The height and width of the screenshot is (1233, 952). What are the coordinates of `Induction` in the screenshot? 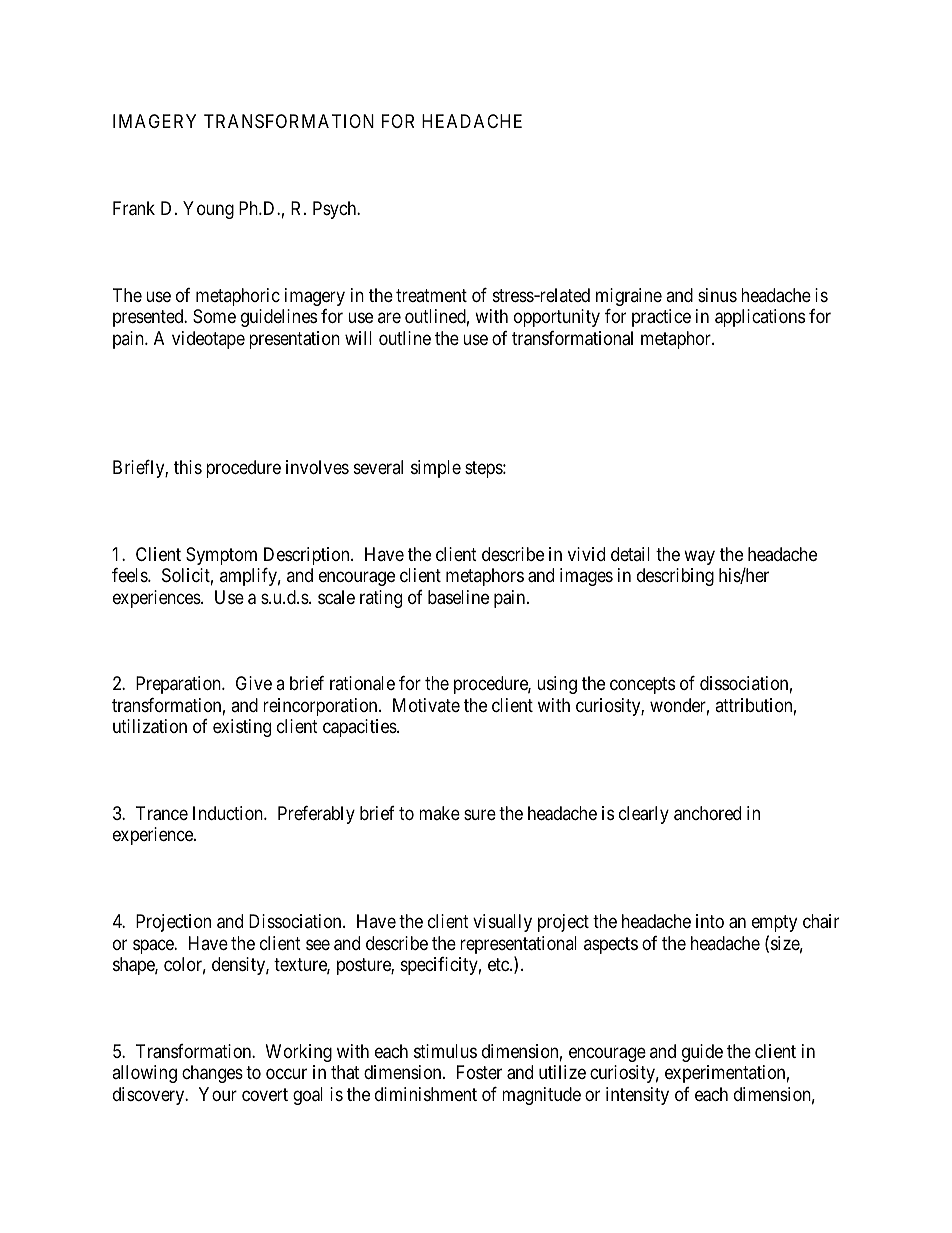 It's located at (229, 813).
